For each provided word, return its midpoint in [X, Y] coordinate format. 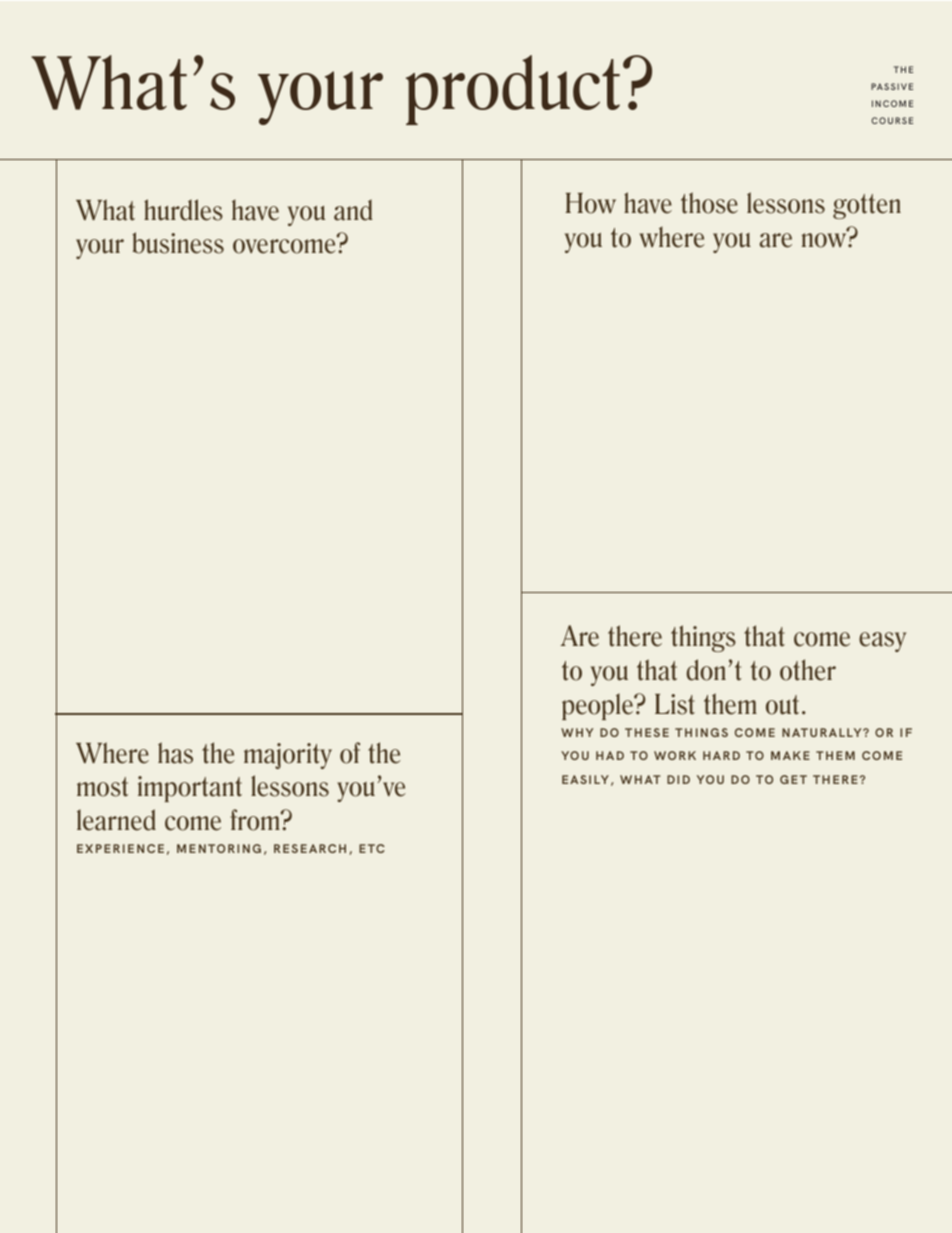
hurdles [183, 210]
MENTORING [219, 848]
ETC [372, 848]
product [513, 90]
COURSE [892, 120]
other [808, 670]
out [782, 705]
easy [882, 642]
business [178, 243]
